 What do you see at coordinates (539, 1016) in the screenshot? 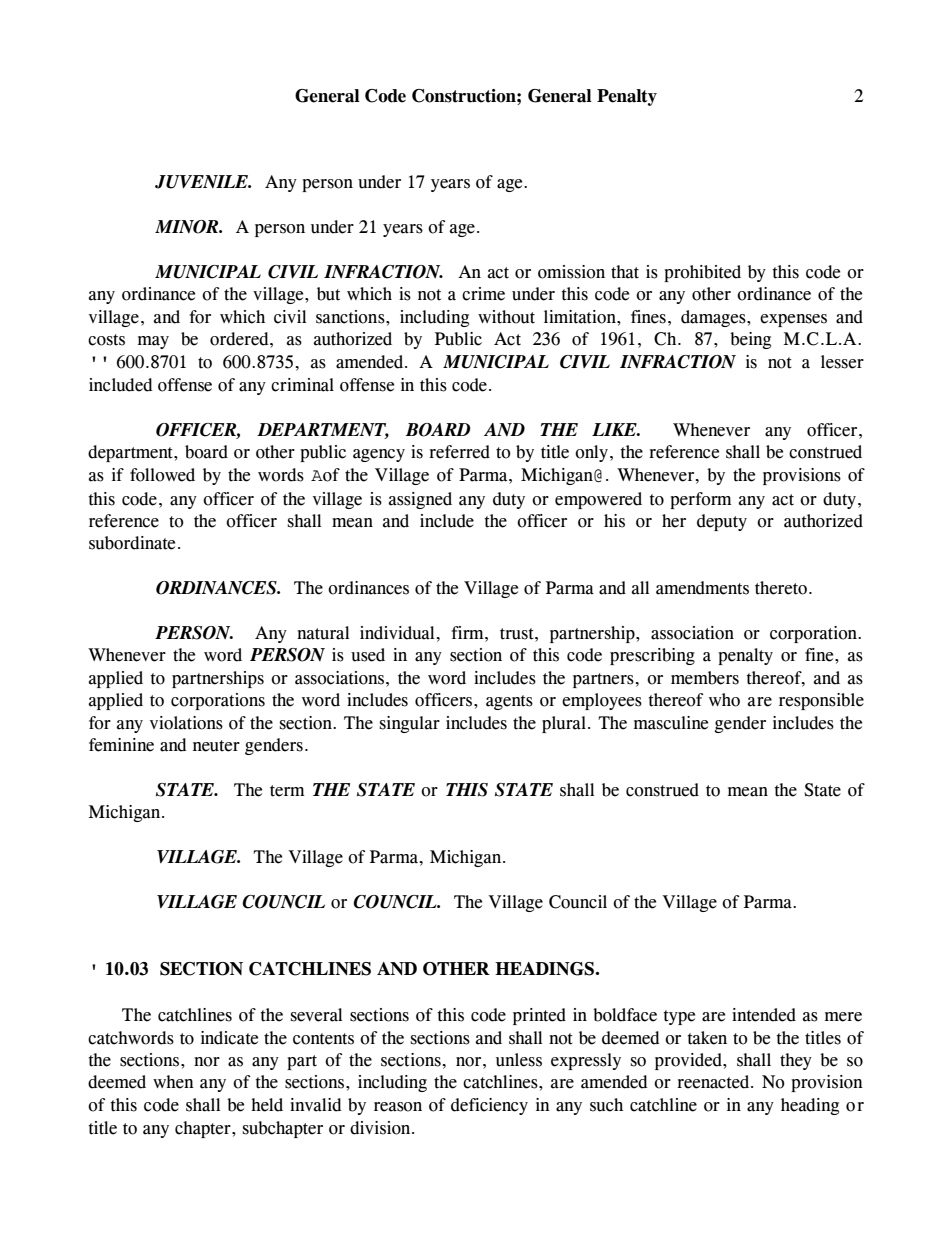
I see `printed` at bounding box center [539, 1016].
